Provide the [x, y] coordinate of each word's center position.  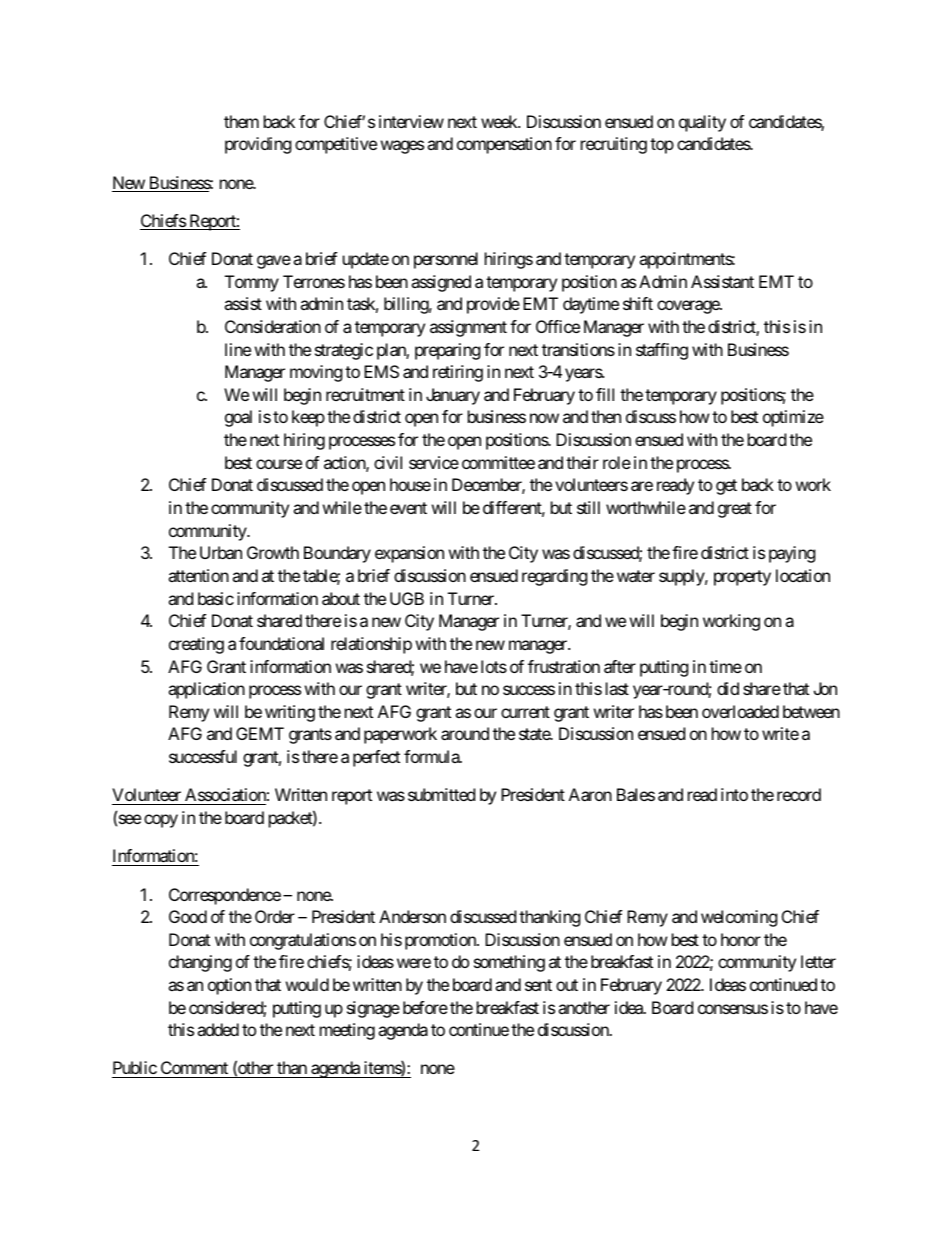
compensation [504, 145]
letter [818, 961]
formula [432, 756]
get [726, 487]
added [218, 1029]
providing [258, 145]
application [206, 690]
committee [498, 462]
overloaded [740, 711]
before [425, 1007]
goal [238, 418]
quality [702, 123]
